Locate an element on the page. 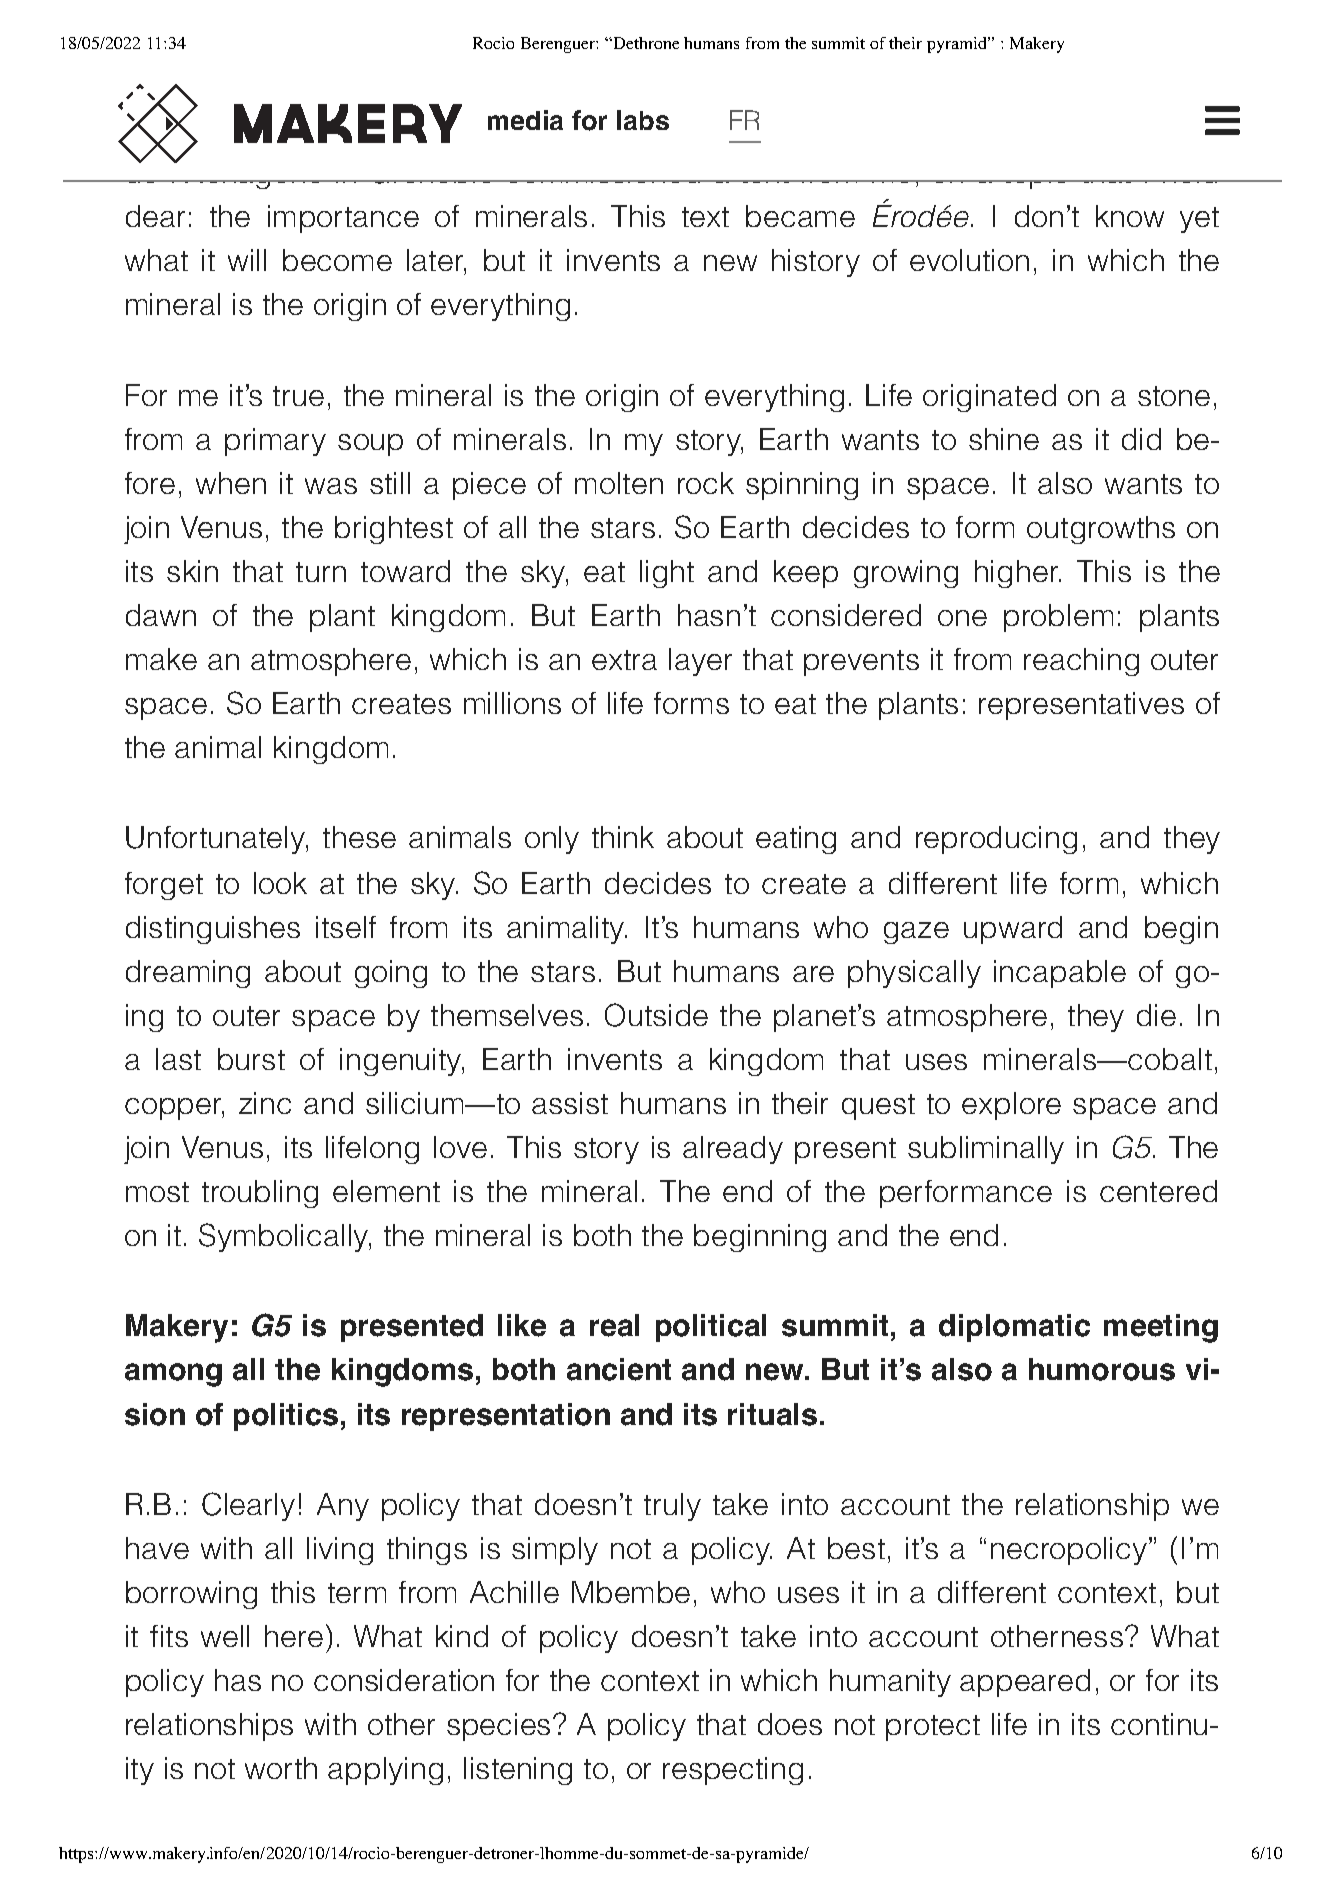  importance is located at coordinates (343, 219).
